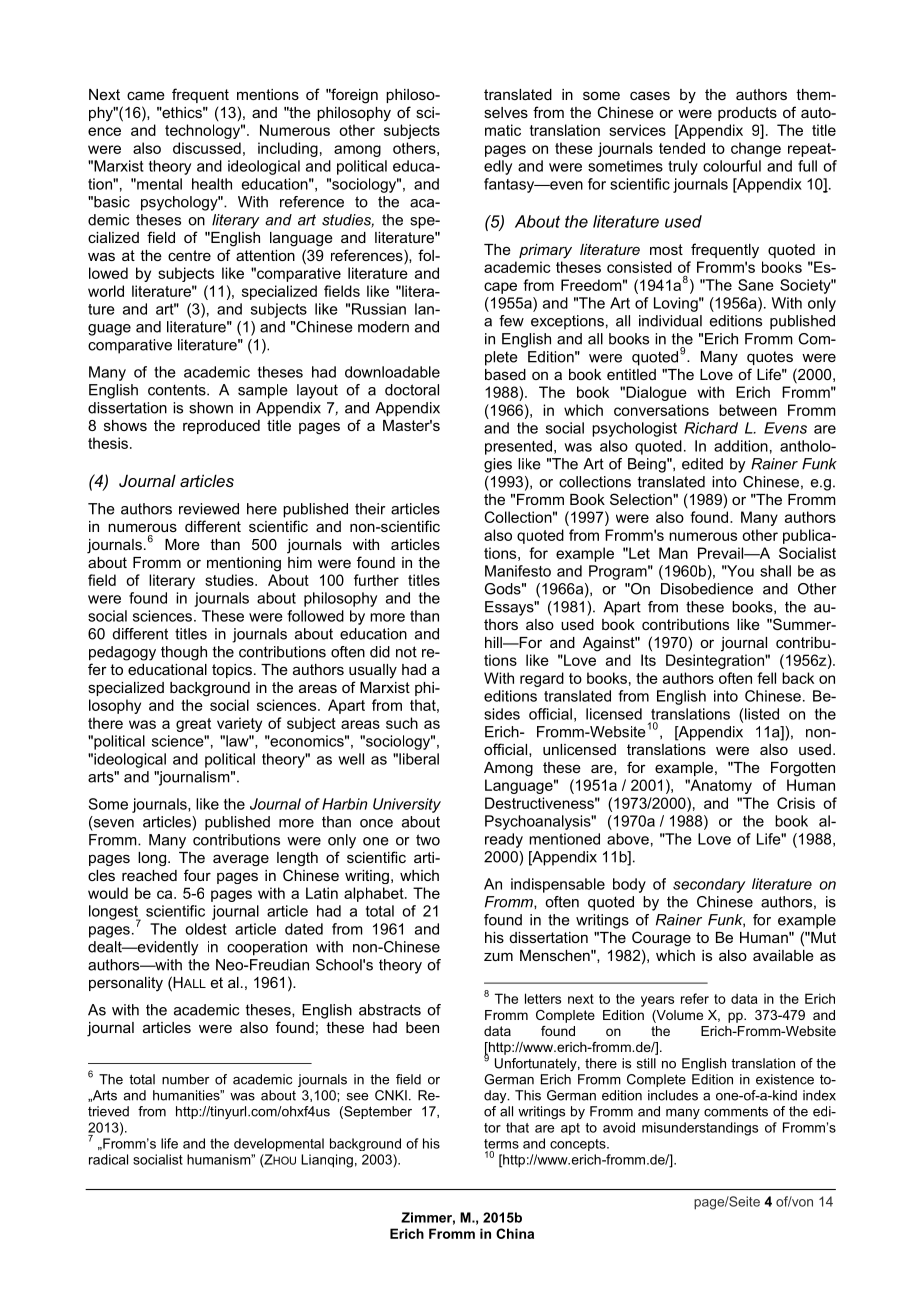 The height and width of the document is (1308, 924). Describe the element at coordinates (709, 885) in the document. I see `secondary` at that location.
